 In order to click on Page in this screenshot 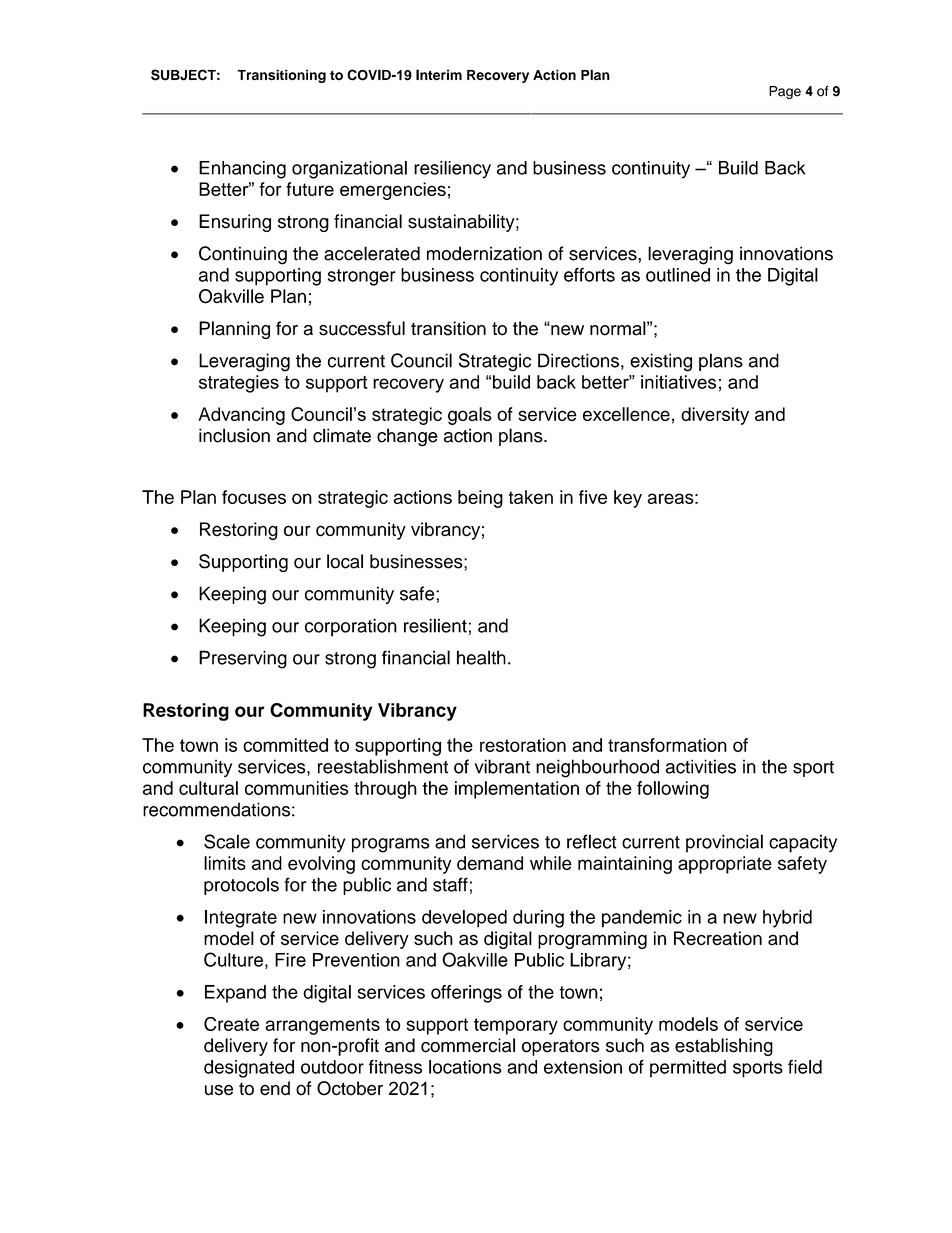, I will do `click(785, 92)`.
